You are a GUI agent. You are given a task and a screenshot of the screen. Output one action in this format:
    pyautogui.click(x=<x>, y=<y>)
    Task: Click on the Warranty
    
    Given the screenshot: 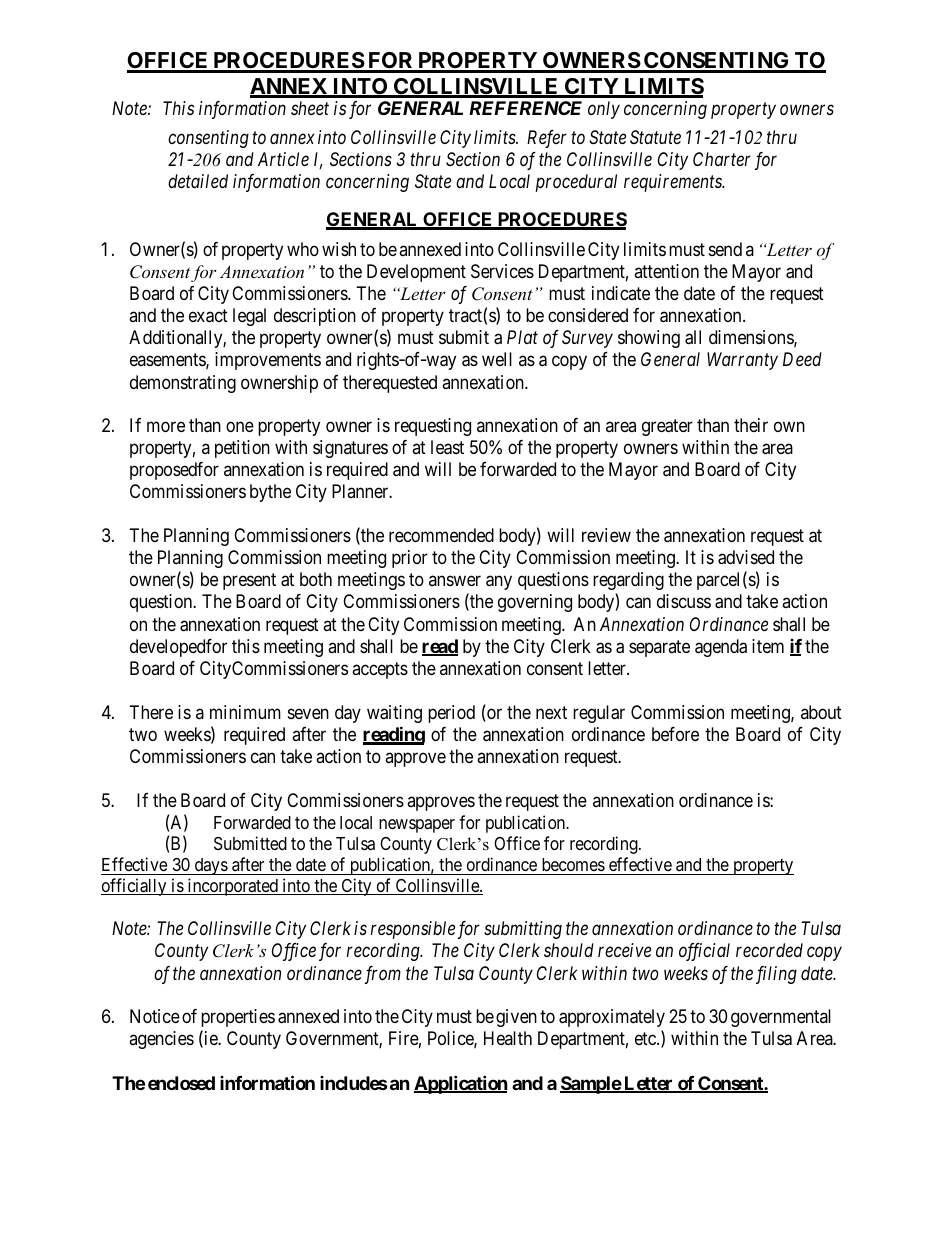 What is the action you would take?
    pyautogui.click(x=742, y=361)
